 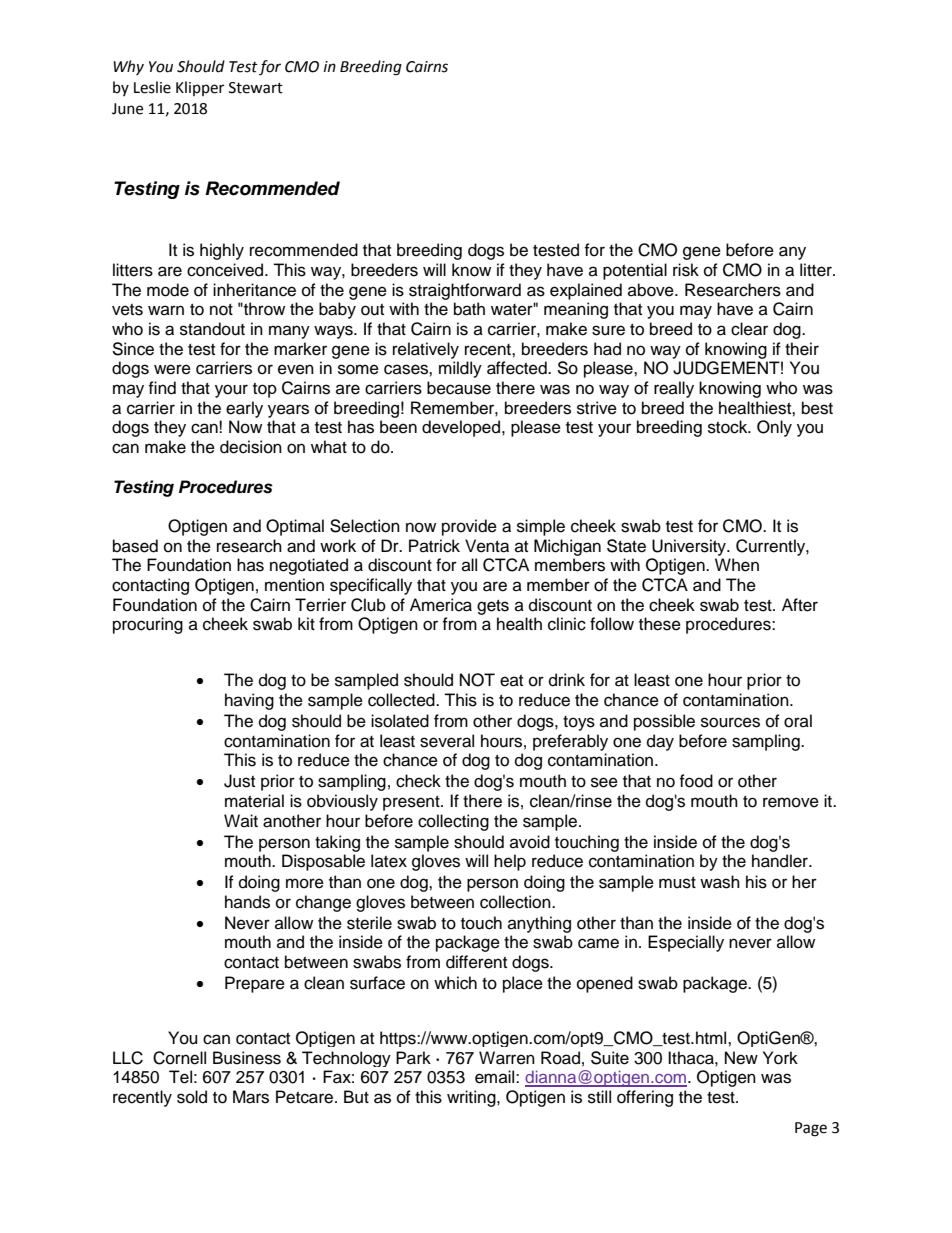 I want to click on several, so click(x=447, y=741).
